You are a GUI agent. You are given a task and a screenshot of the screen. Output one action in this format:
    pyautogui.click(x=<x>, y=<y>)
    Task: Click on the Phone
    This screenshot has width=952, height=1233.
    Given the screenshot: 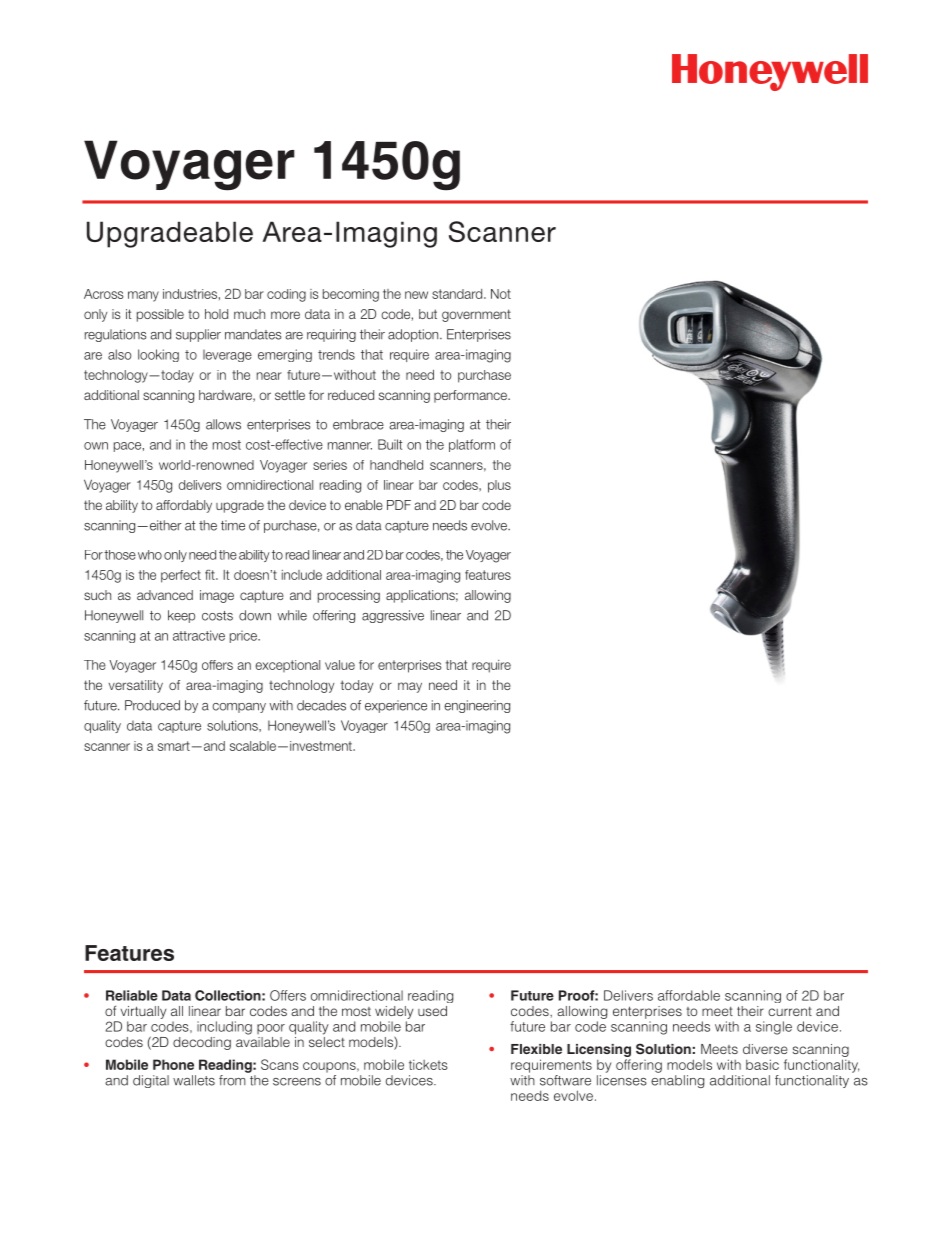 What is the action you would take?
    pyautogui.click(x=173, y=1064)
